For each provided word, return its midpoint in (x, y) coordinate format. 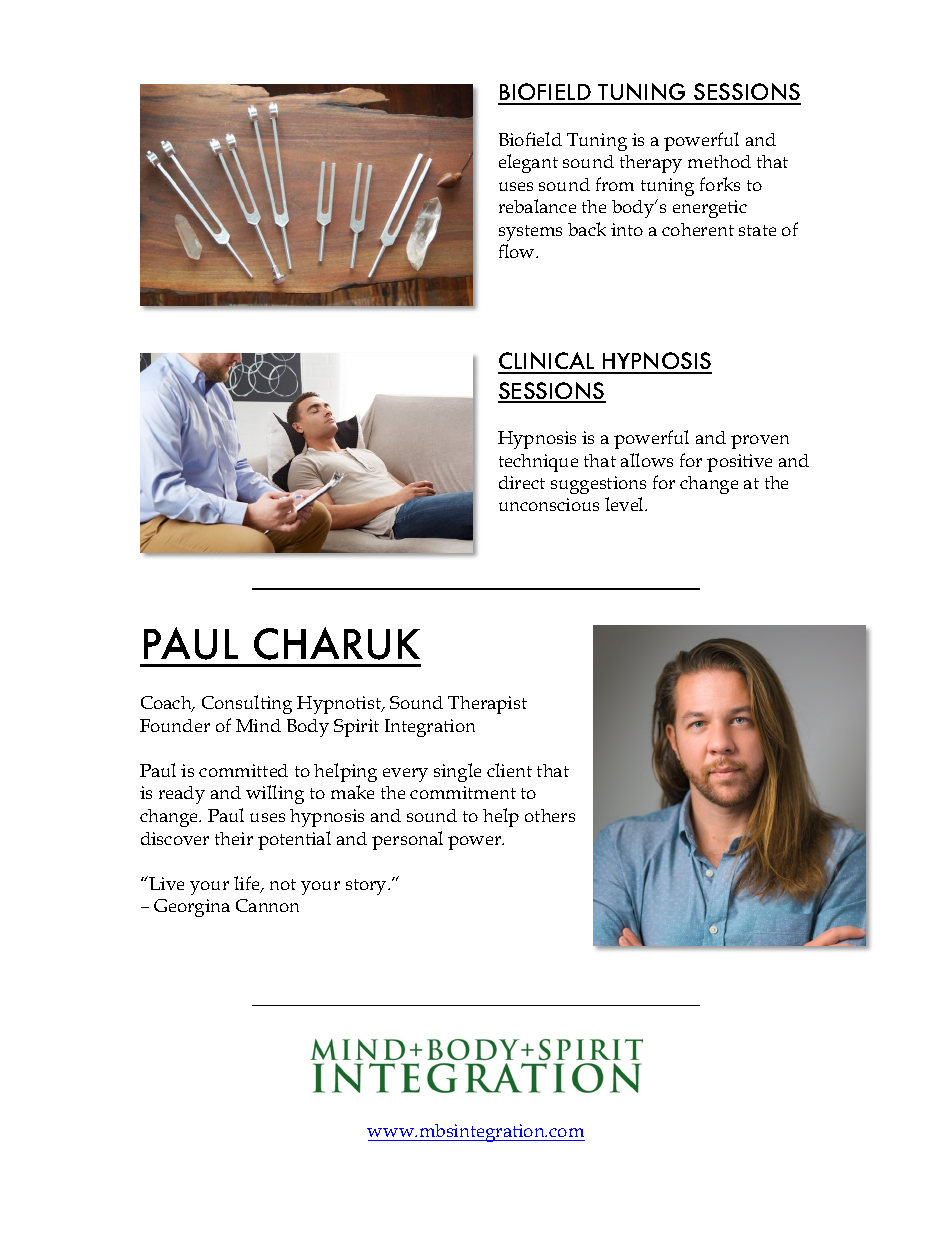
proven (760, 442)
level (625, 504)
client (509, 770)
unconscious (549, 504)
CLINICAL (547, 362)
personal (407, 840)
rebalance (537, 206)
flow (518, 251)
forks (720, 184)
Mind (258, 725)
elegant (528, 163)
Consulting (247, 704)
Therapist (487, 705)
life (248, 884)
